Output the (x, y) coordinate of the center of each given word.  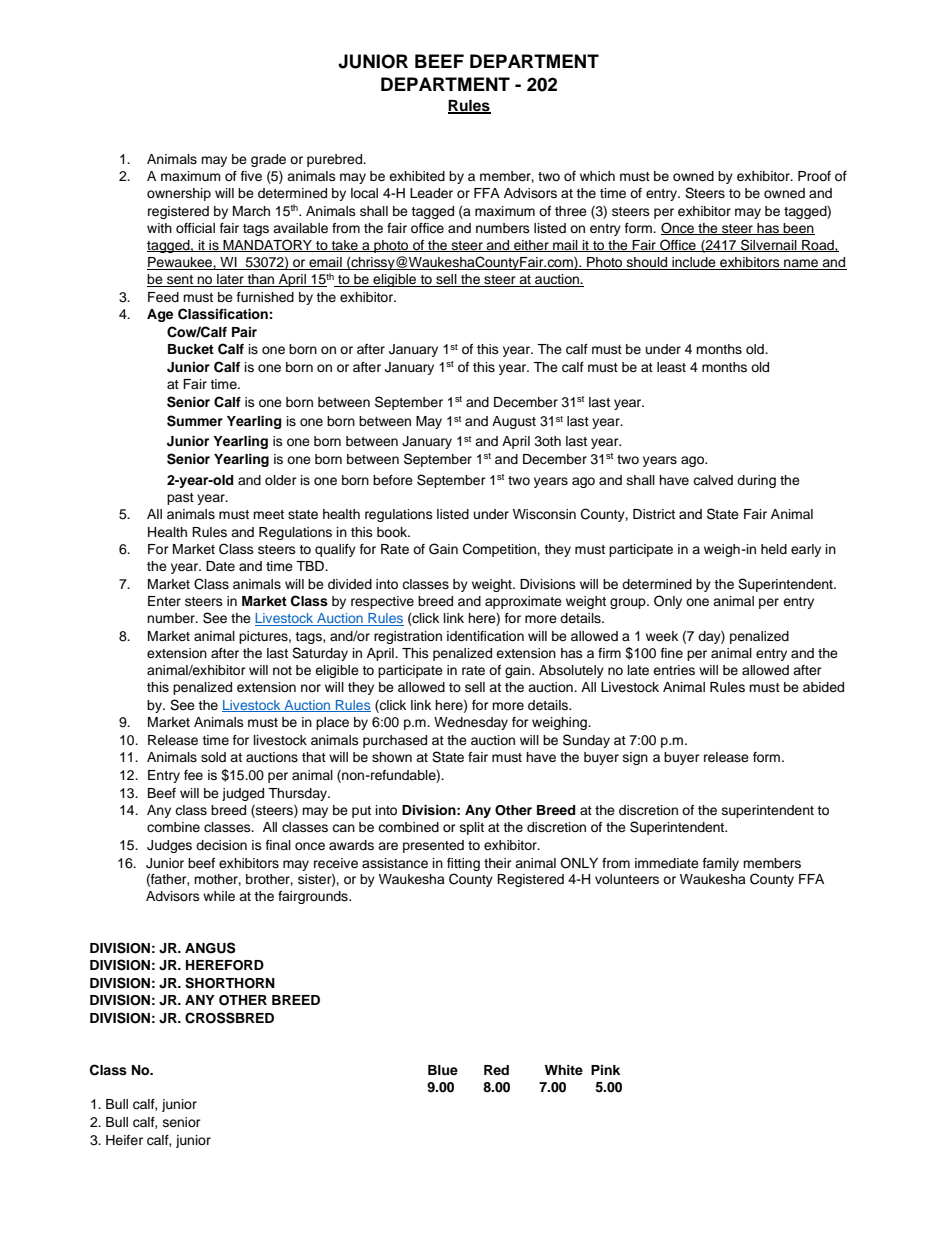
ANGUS (210, 948)
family (721, 864)
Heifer (124, 1140)
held (774, 549)
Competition (500, 550)
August (514, 422)
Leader (431, 193)
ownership (179, 194)
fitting (463, 864)
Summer (195, 421)
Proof (814, 176)
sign (635, 758)
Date (220, 566)
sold (213, 757)
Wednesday (471, 723)
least (671, 367)
